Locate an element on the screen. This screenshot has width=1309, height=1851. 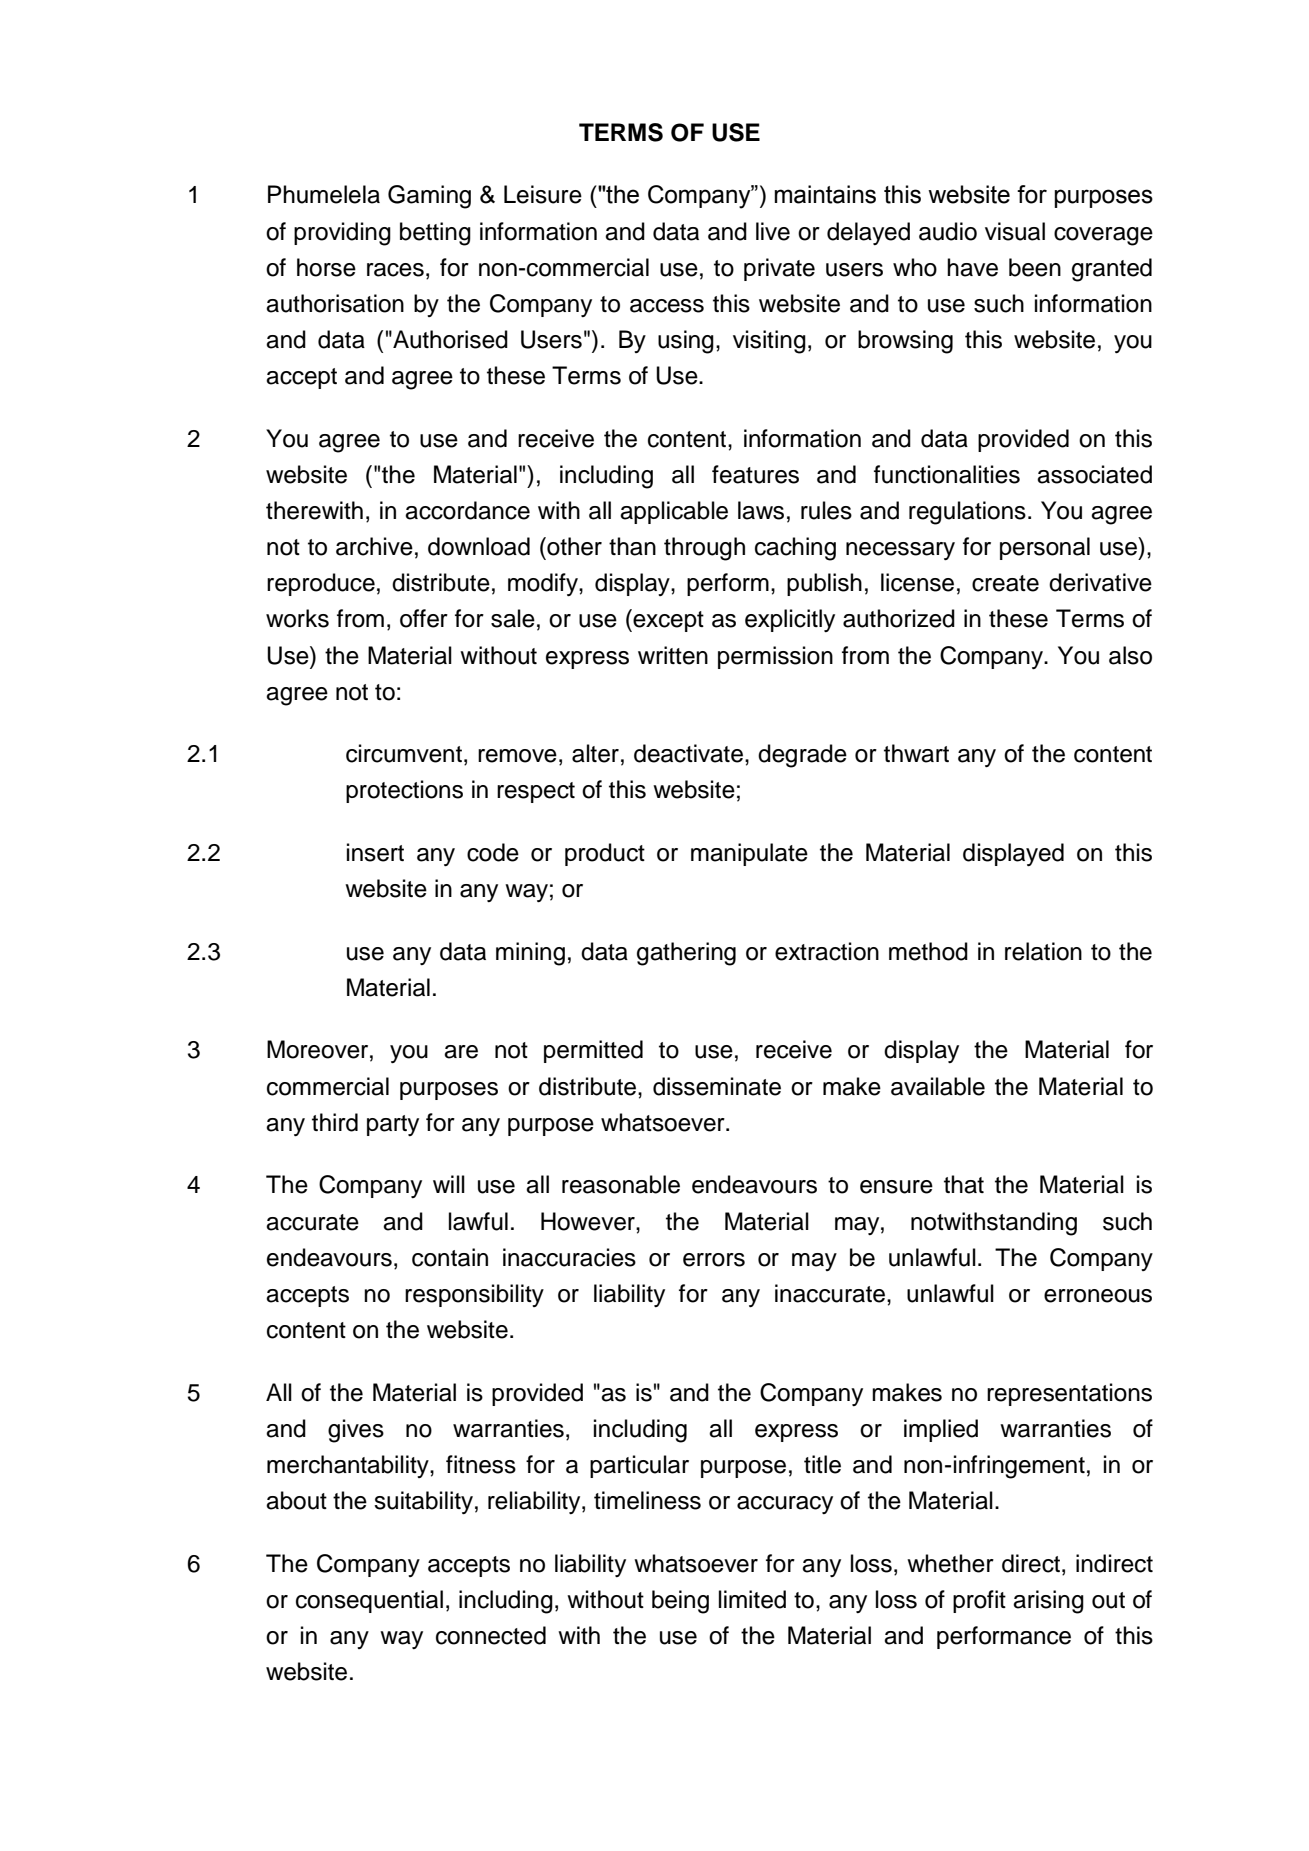
written is located at coordinates (673, 655).
